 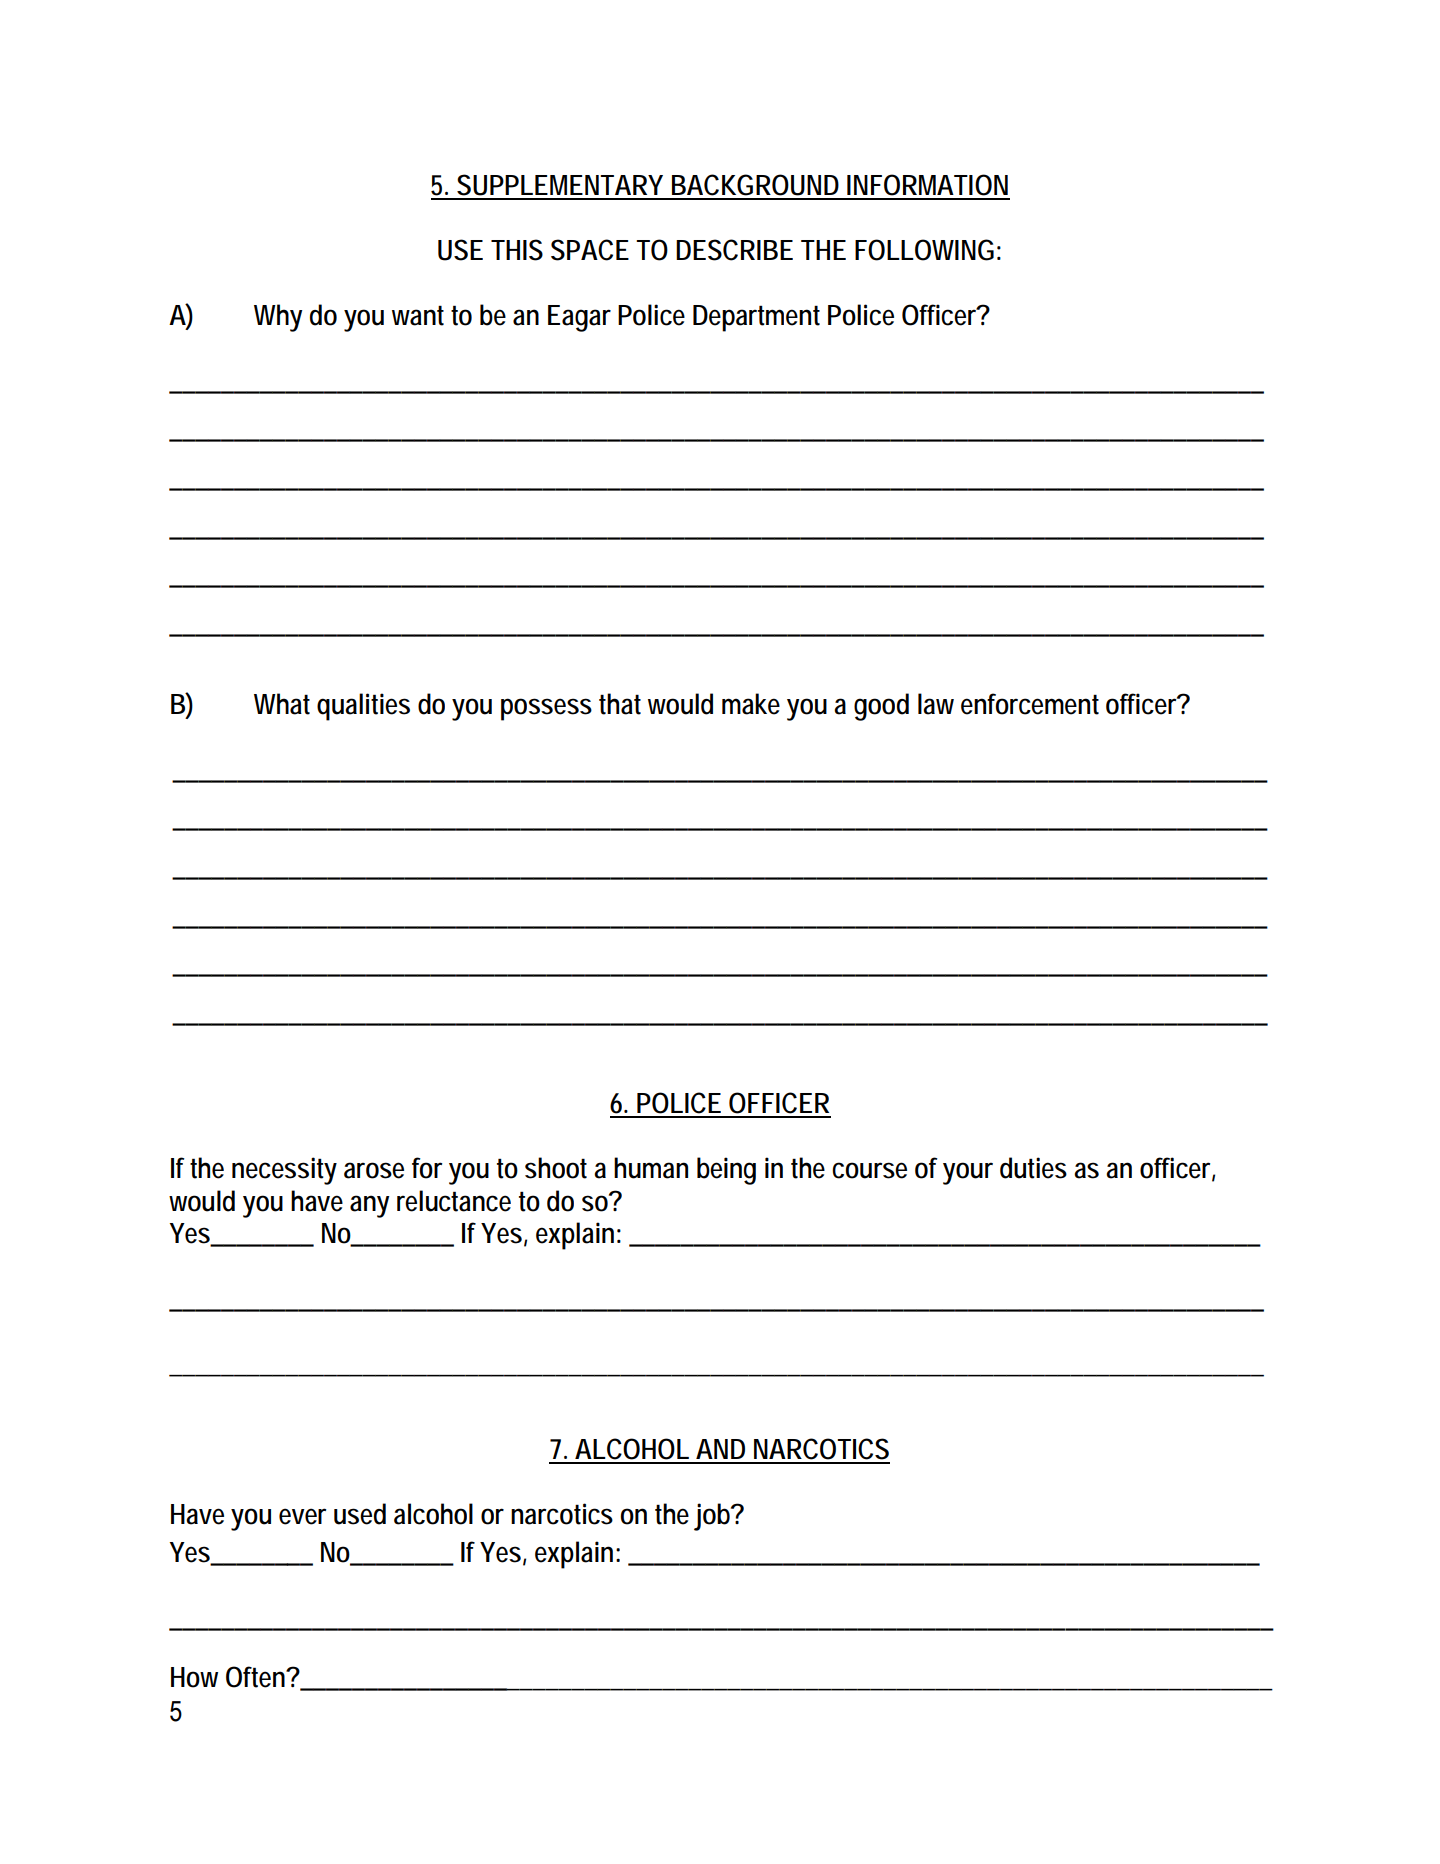 What do you see at coordinates (968, 1173) in the page?
I see `your` at bounding box center [968, 1173].
